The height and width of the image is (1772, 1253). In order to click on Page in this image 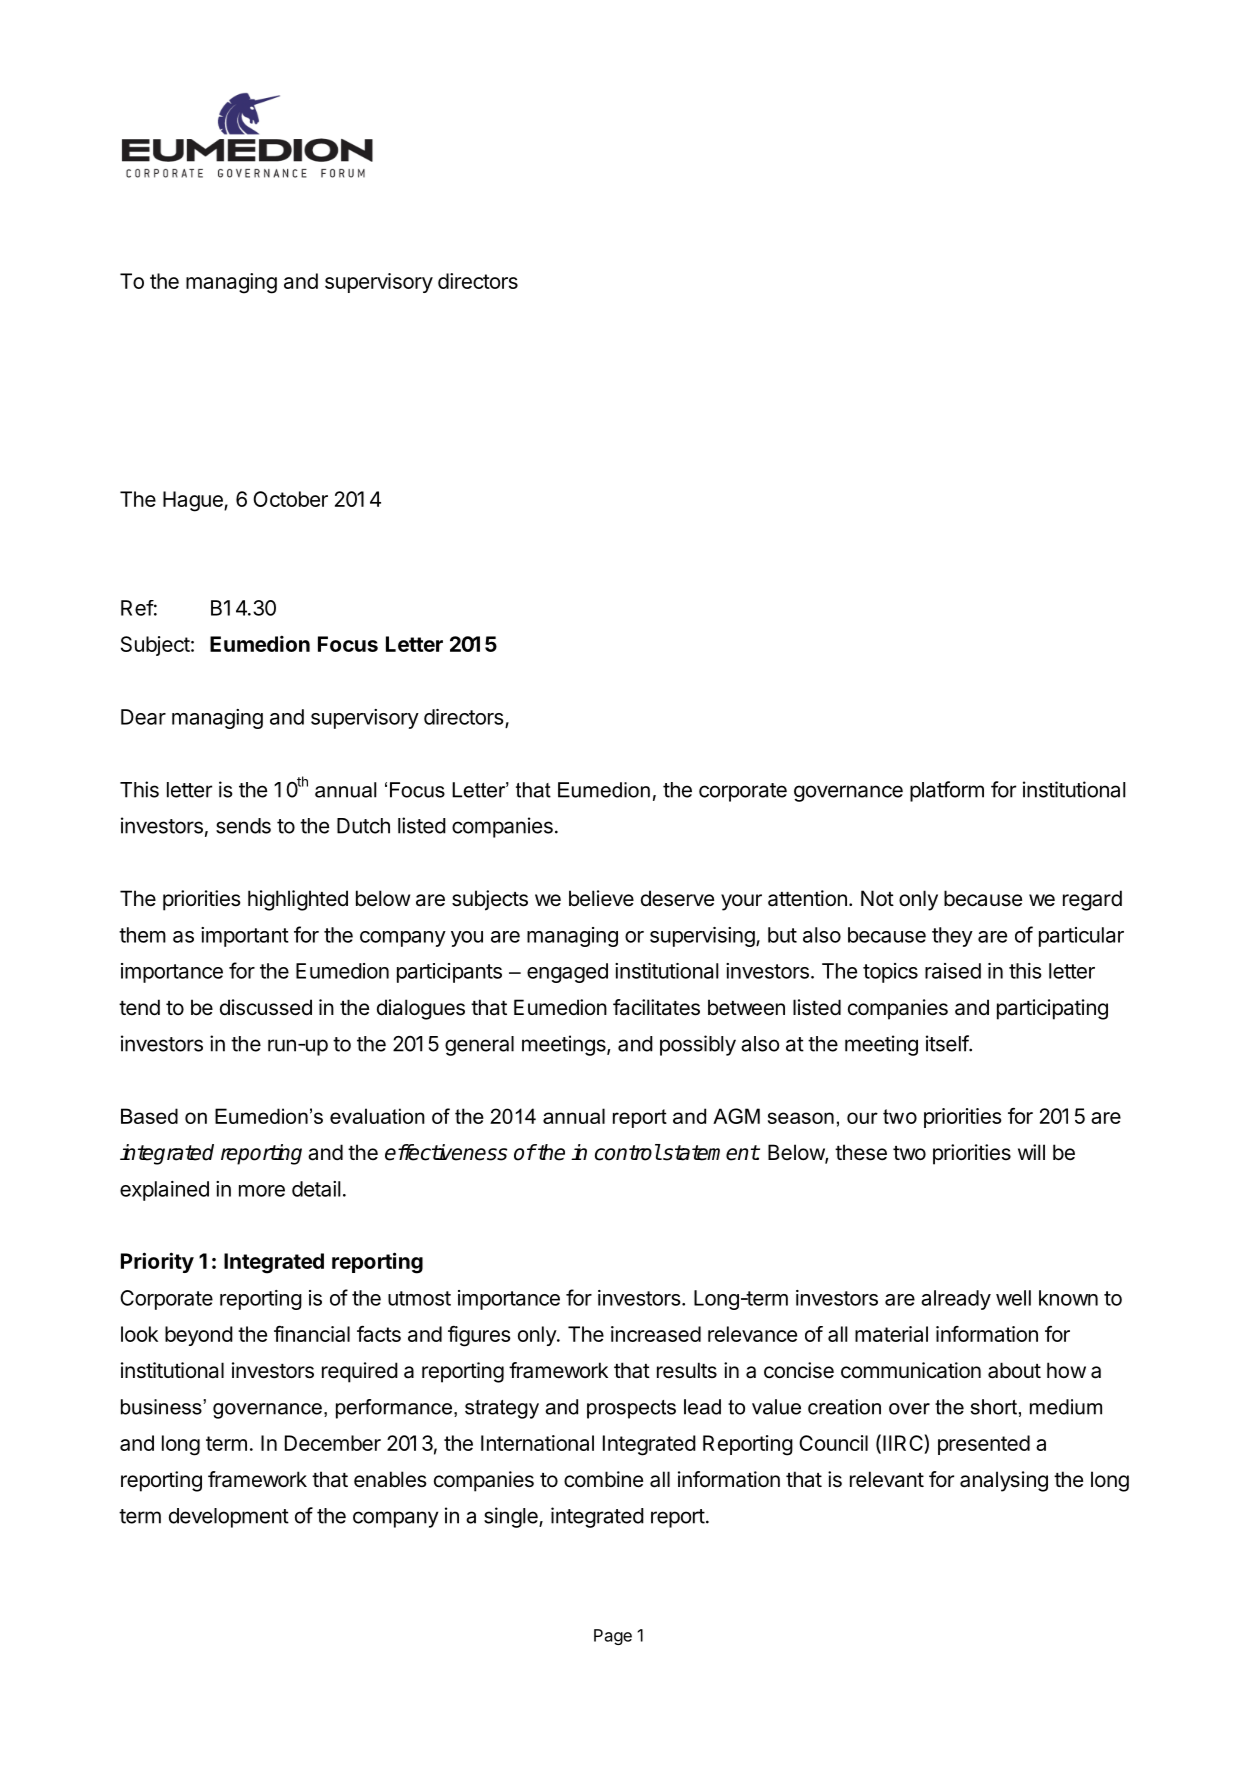, I will do `click(613, 1637)`.
